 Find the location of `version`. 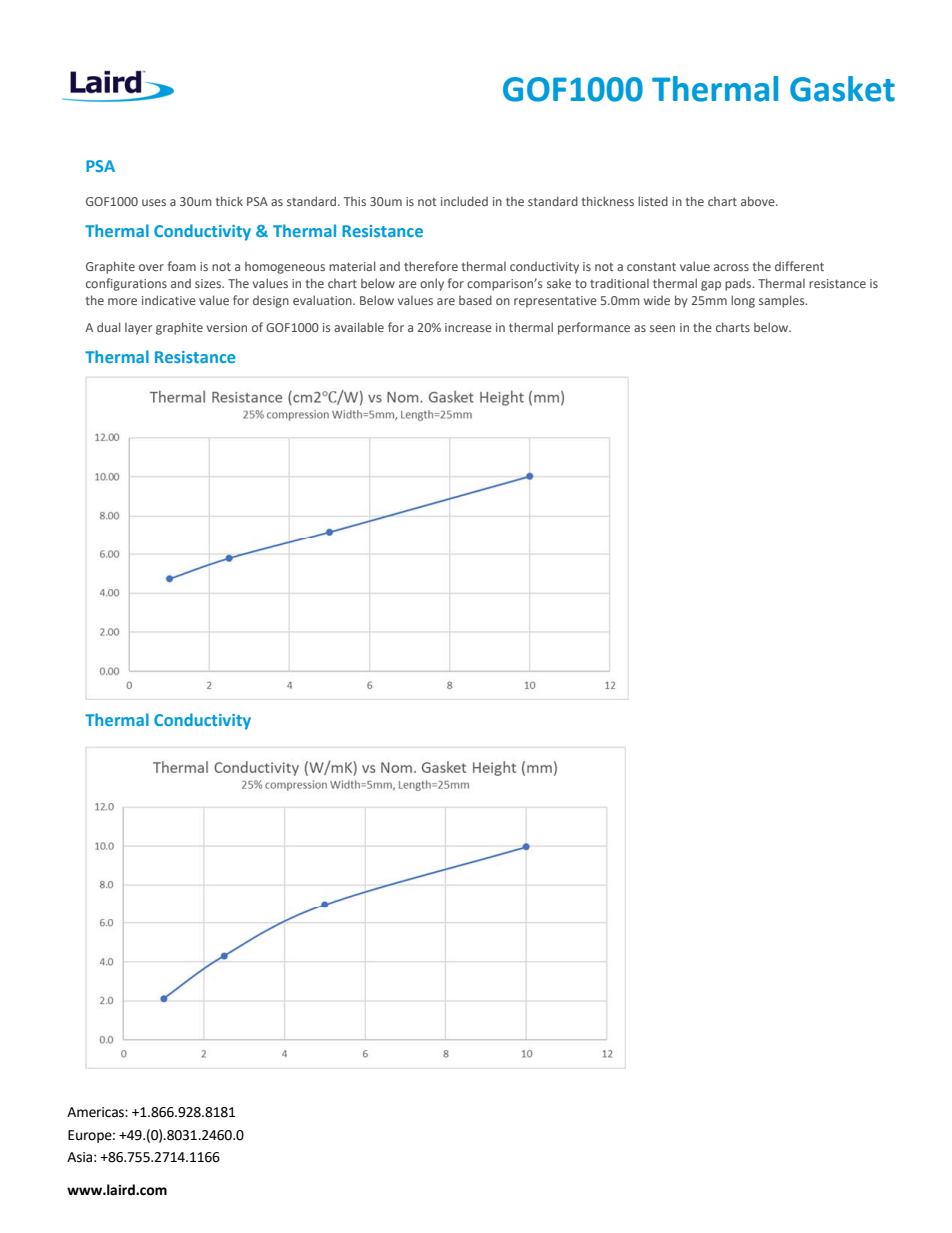

version is located at coordinates (227, 327).
